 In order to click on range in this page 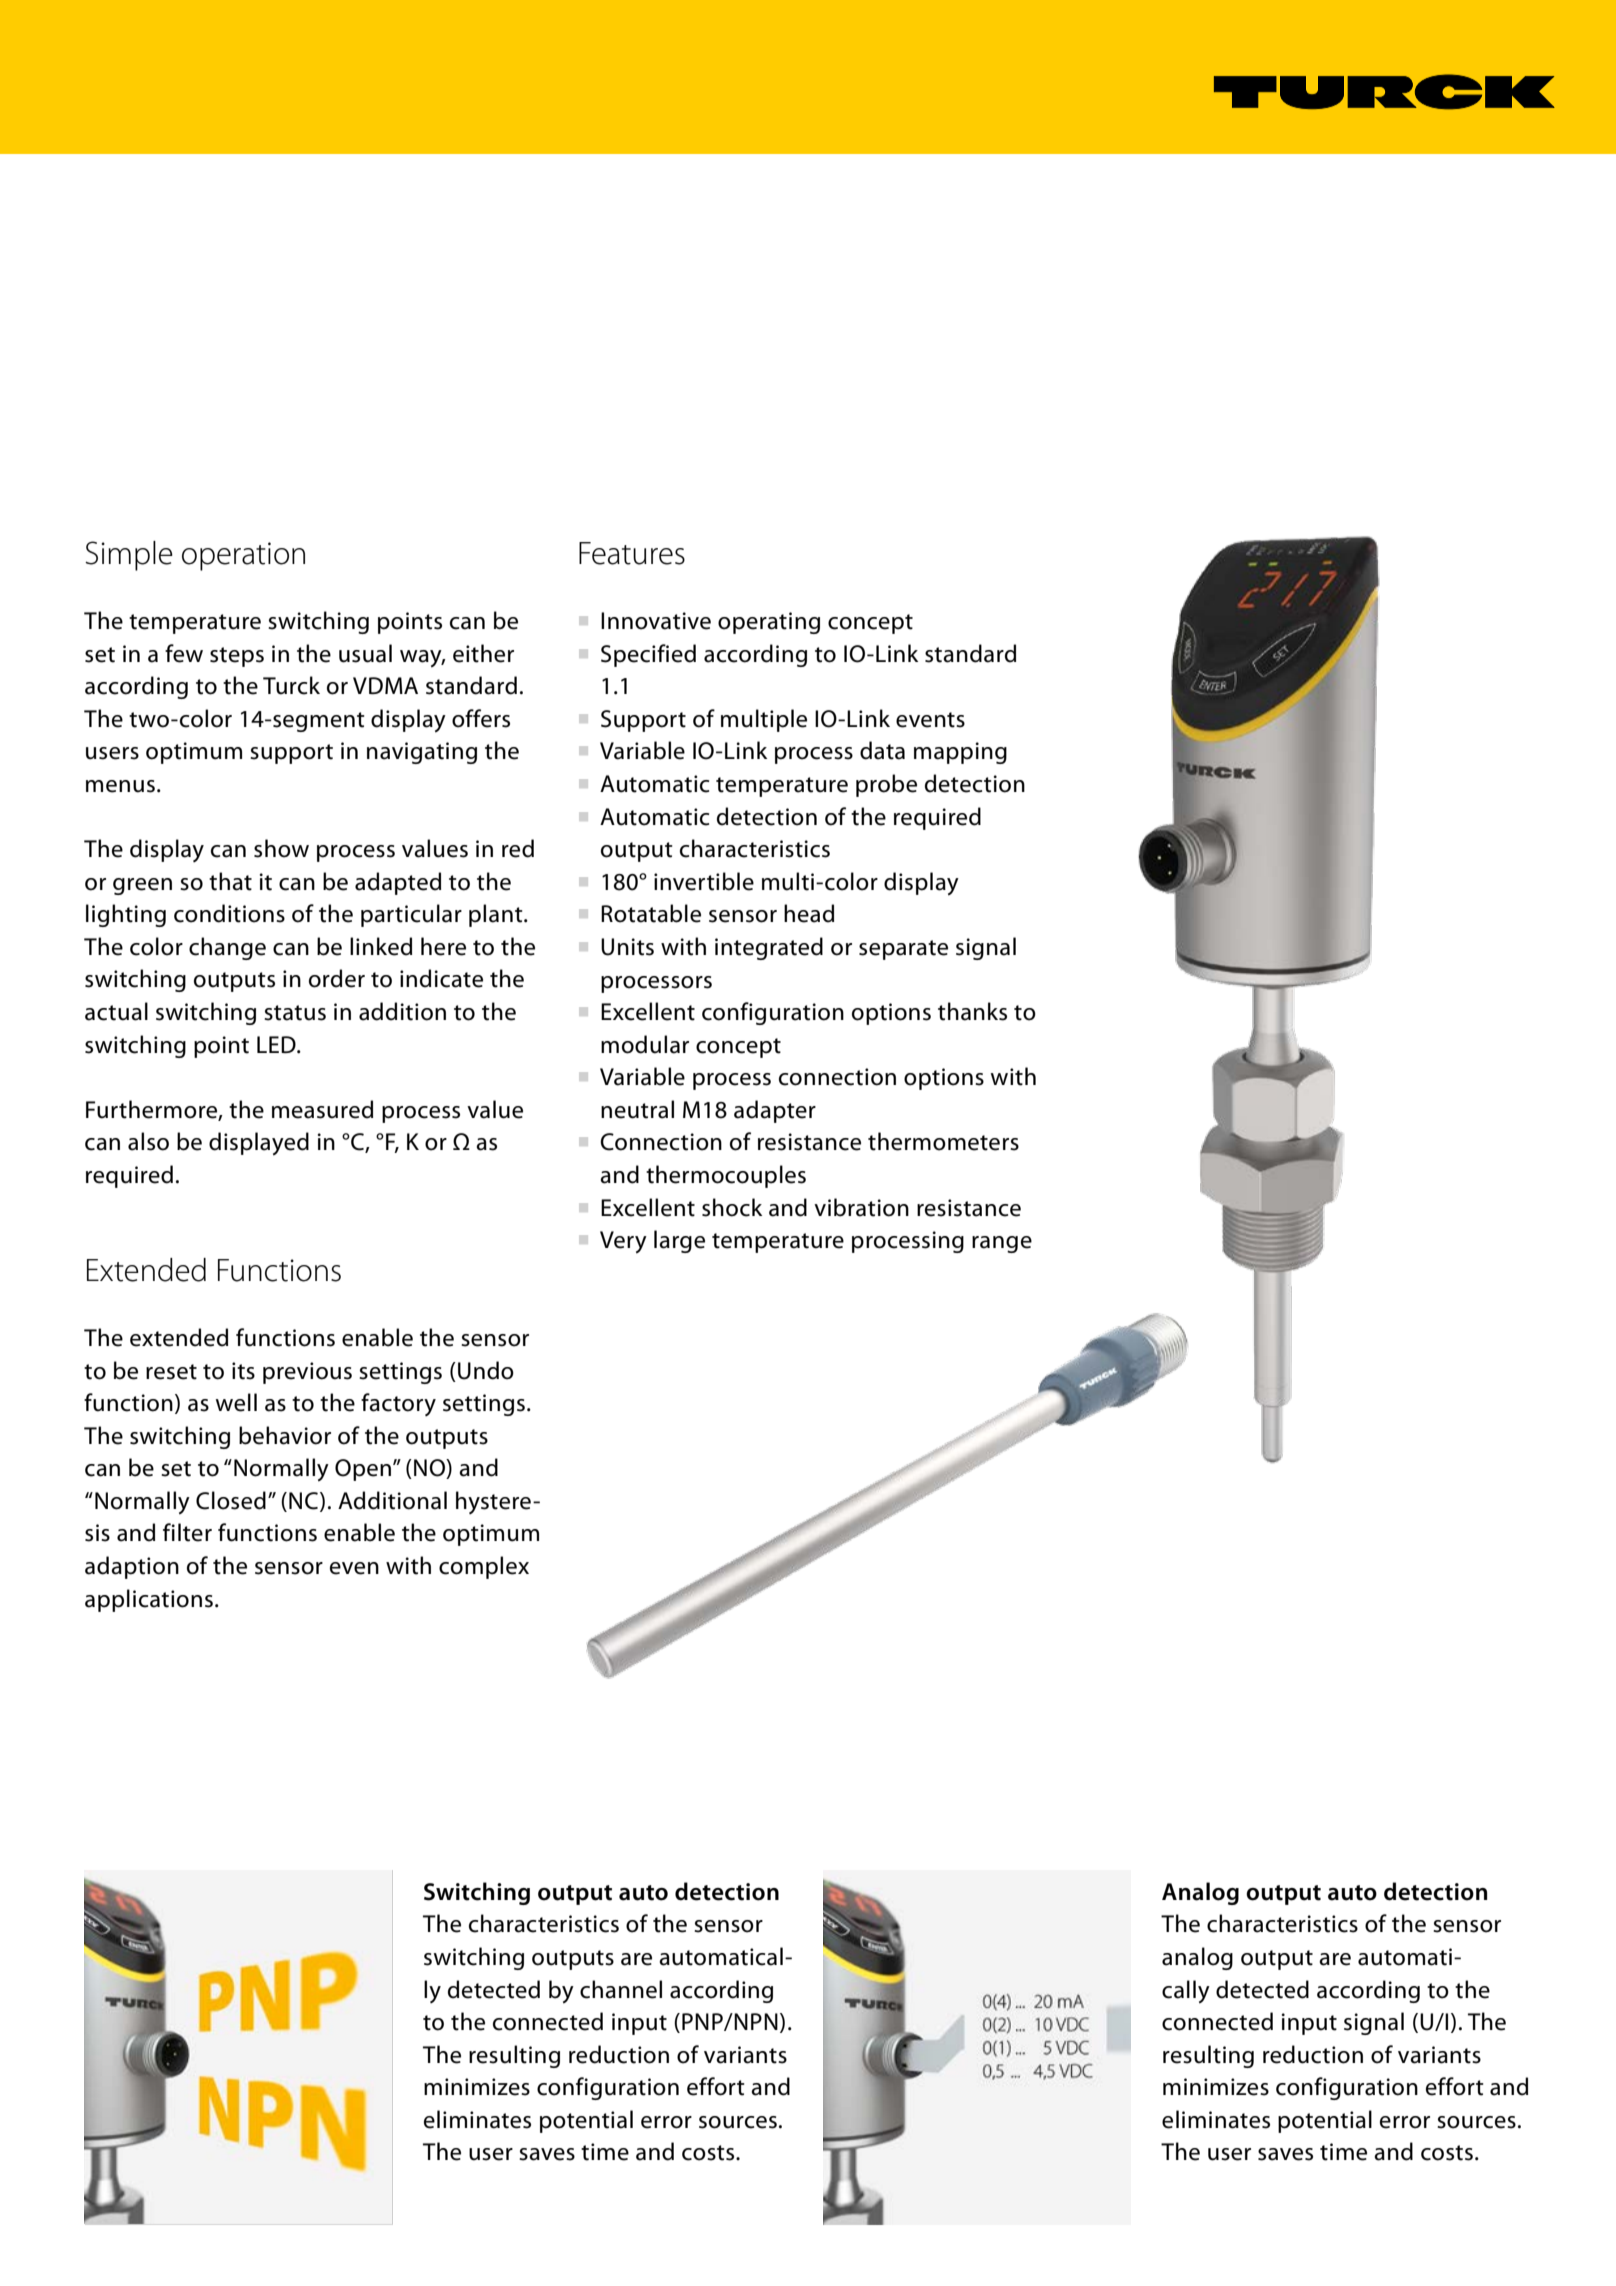, I will do `click(1002, 1244)`.
